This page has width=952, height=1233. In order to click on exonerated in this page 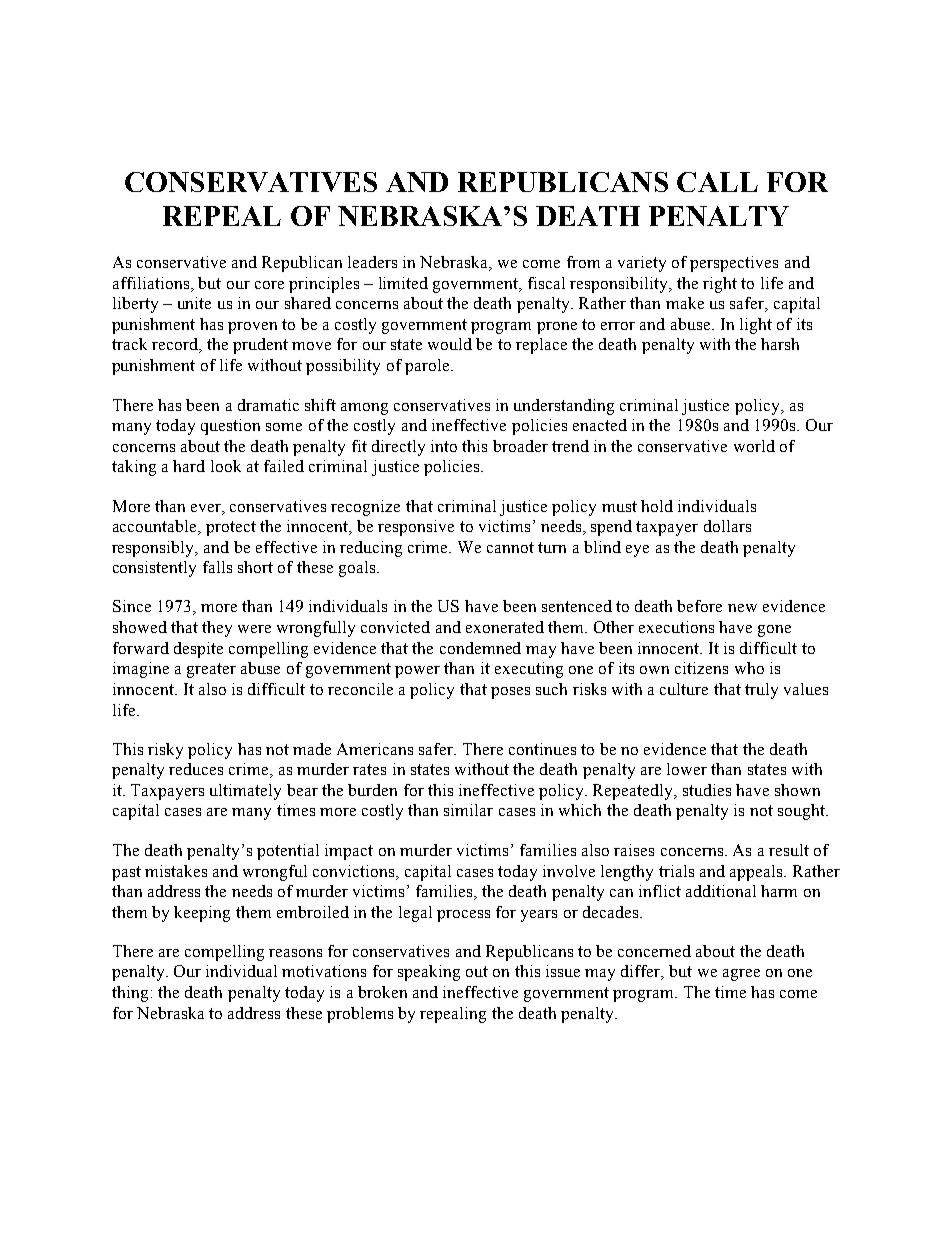, I will do `click(505, 627)`.
